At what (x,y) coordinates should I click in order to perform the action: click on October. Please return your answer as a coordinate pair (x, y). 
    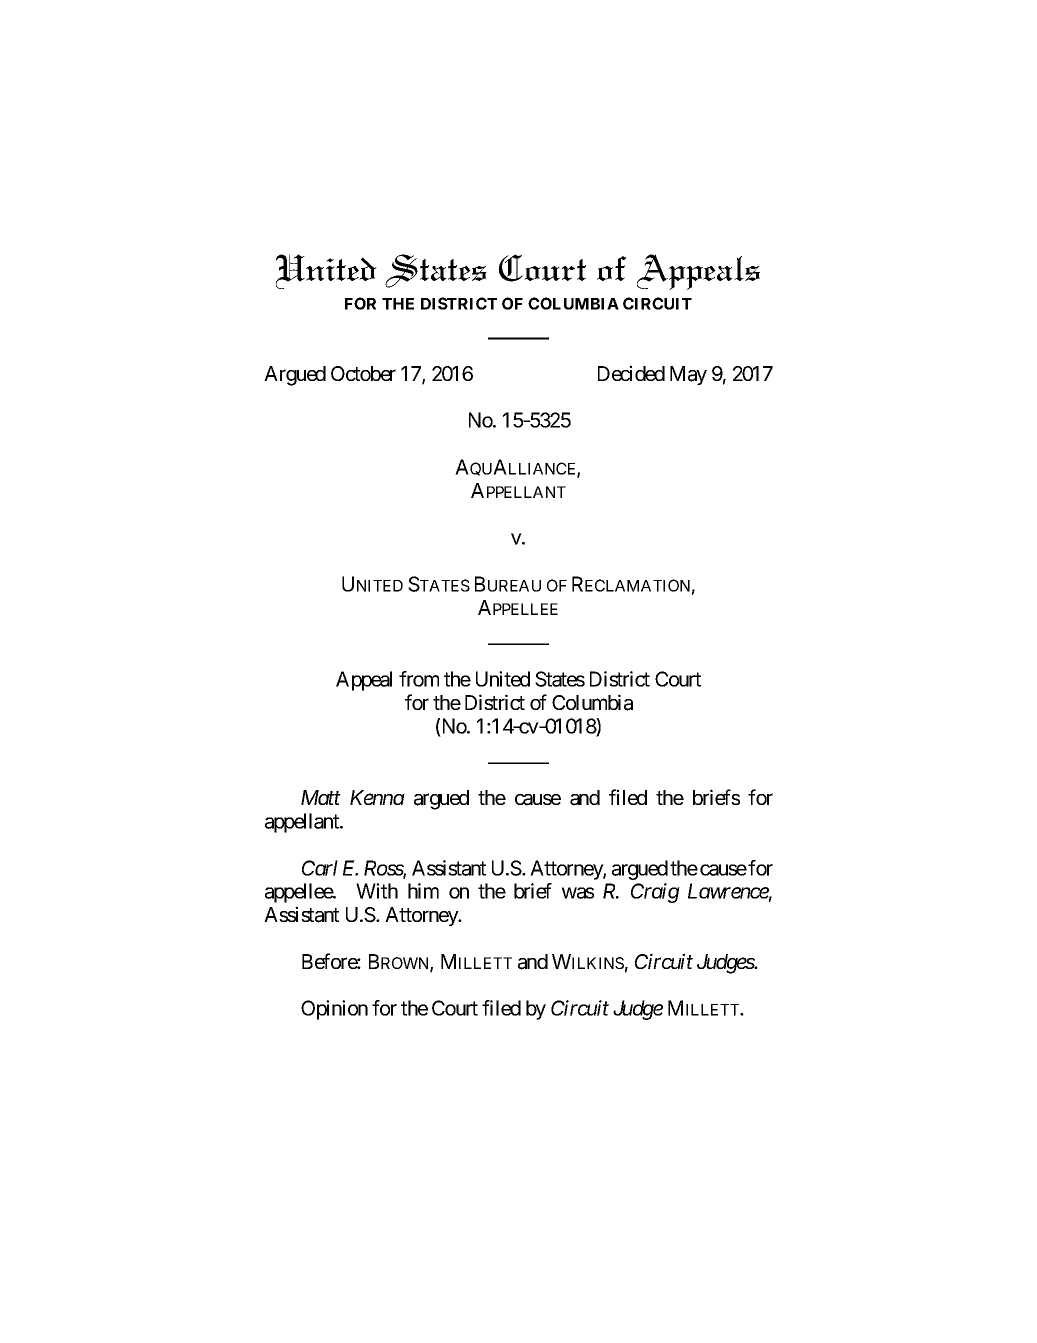
    Looking at the image, I should click on (363, 373).
